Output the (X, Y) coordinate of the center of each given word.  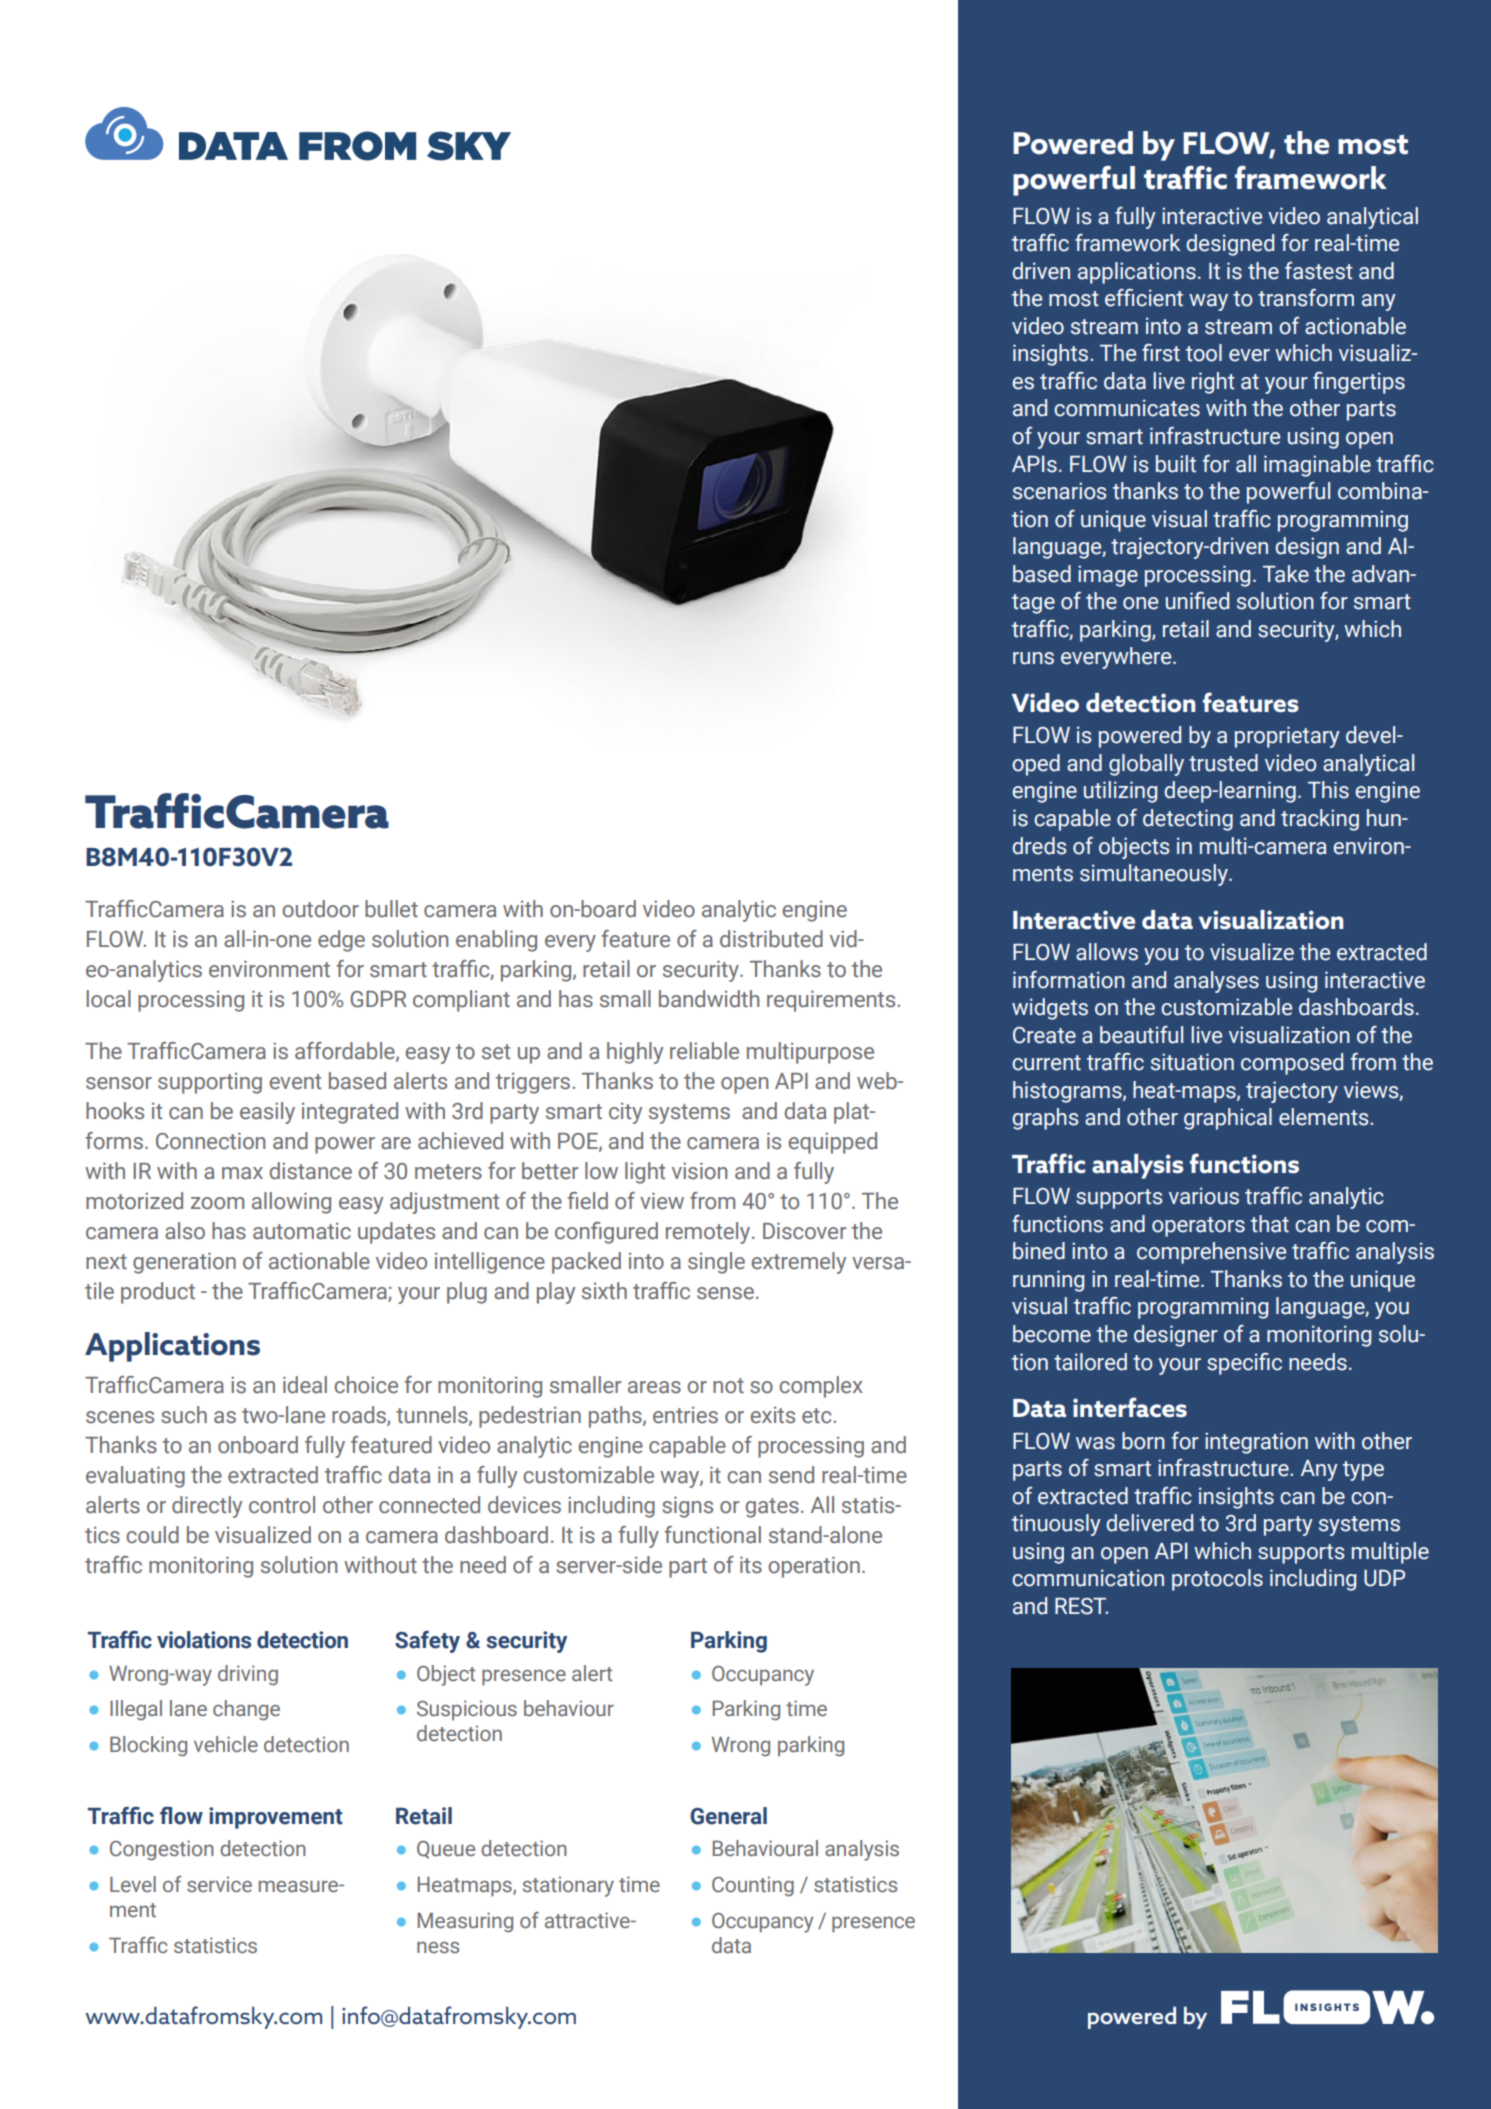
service (219, 1884)
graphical (1228, 1119)
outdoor (320, 909)
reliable (704, 1051)
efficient (1144, 298)
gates (772, 1508)
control (282, 1505)
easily (267, 1113)
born (1143, 1441)
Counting (753, 1886)
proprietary (1287, 737)
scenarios (1059, 491)
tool (1204, 353)
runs (1033, 658)
